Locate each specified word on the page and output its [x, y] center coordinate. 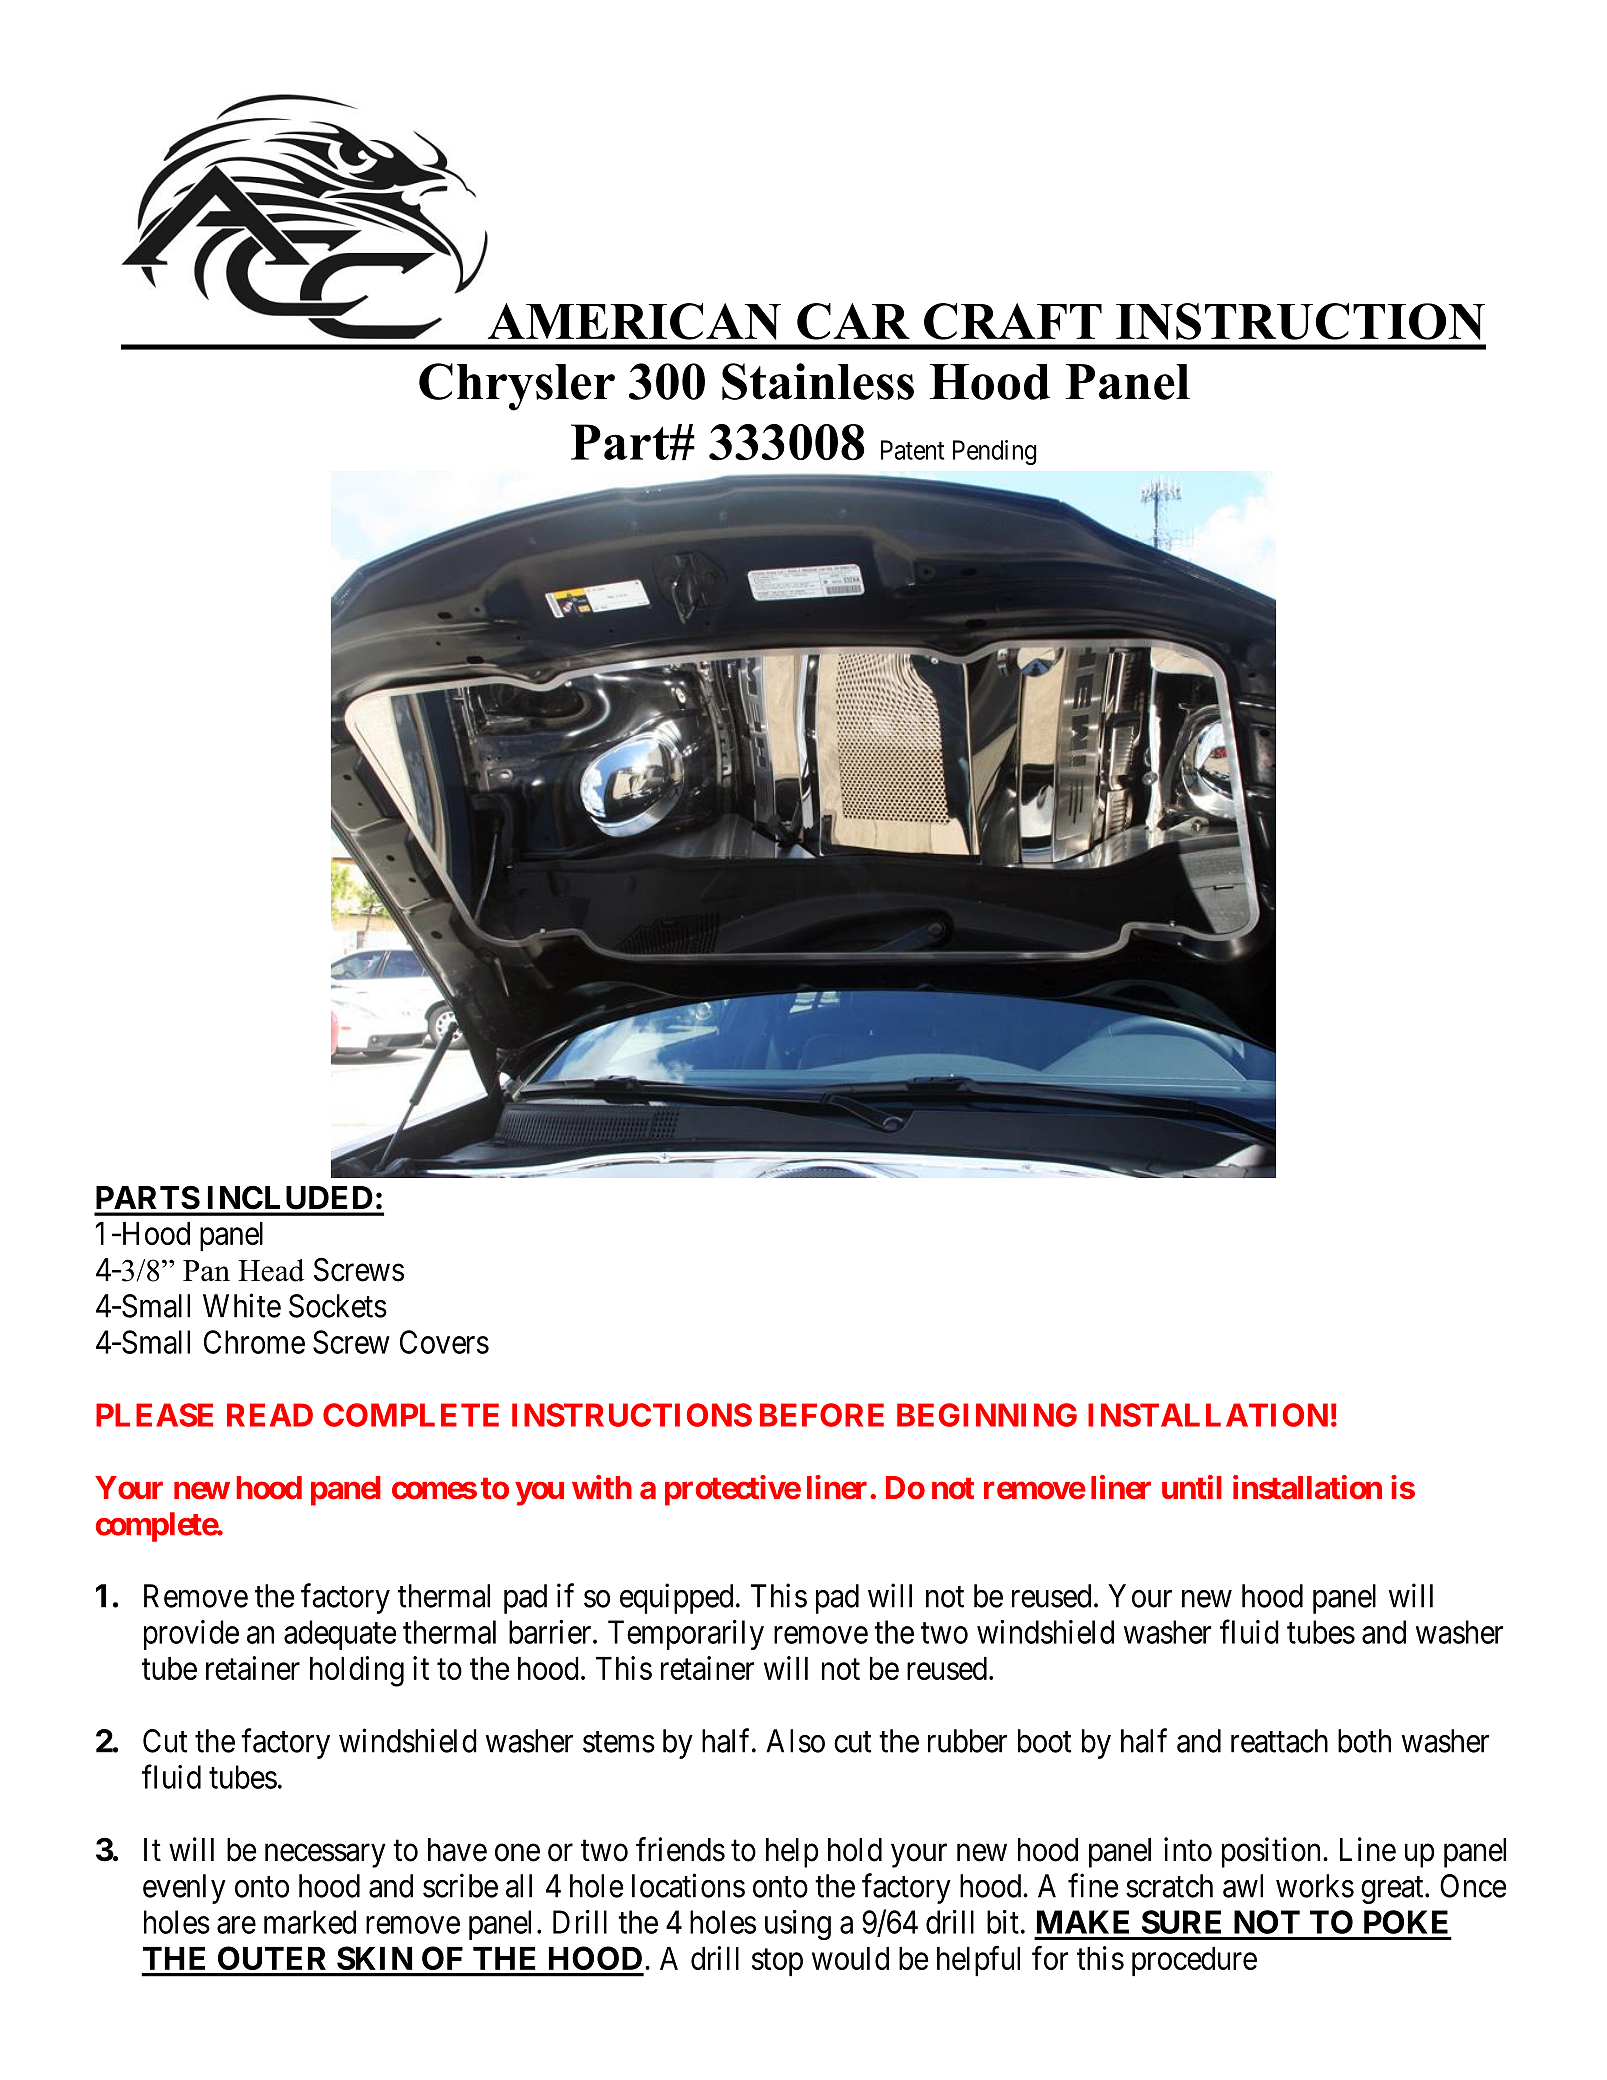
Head [271, 1270]
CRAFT [1013, 321]
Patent [912, 450]
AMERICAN [634, 321]
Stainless [818, 381]
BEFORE [822, 1415]
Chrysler [517, 387]
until [1192, 1487]
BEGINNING [987, 1415]
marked [310, 1922]
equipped [676, 1598]
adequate [340, 1635]
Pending [995, 452]
